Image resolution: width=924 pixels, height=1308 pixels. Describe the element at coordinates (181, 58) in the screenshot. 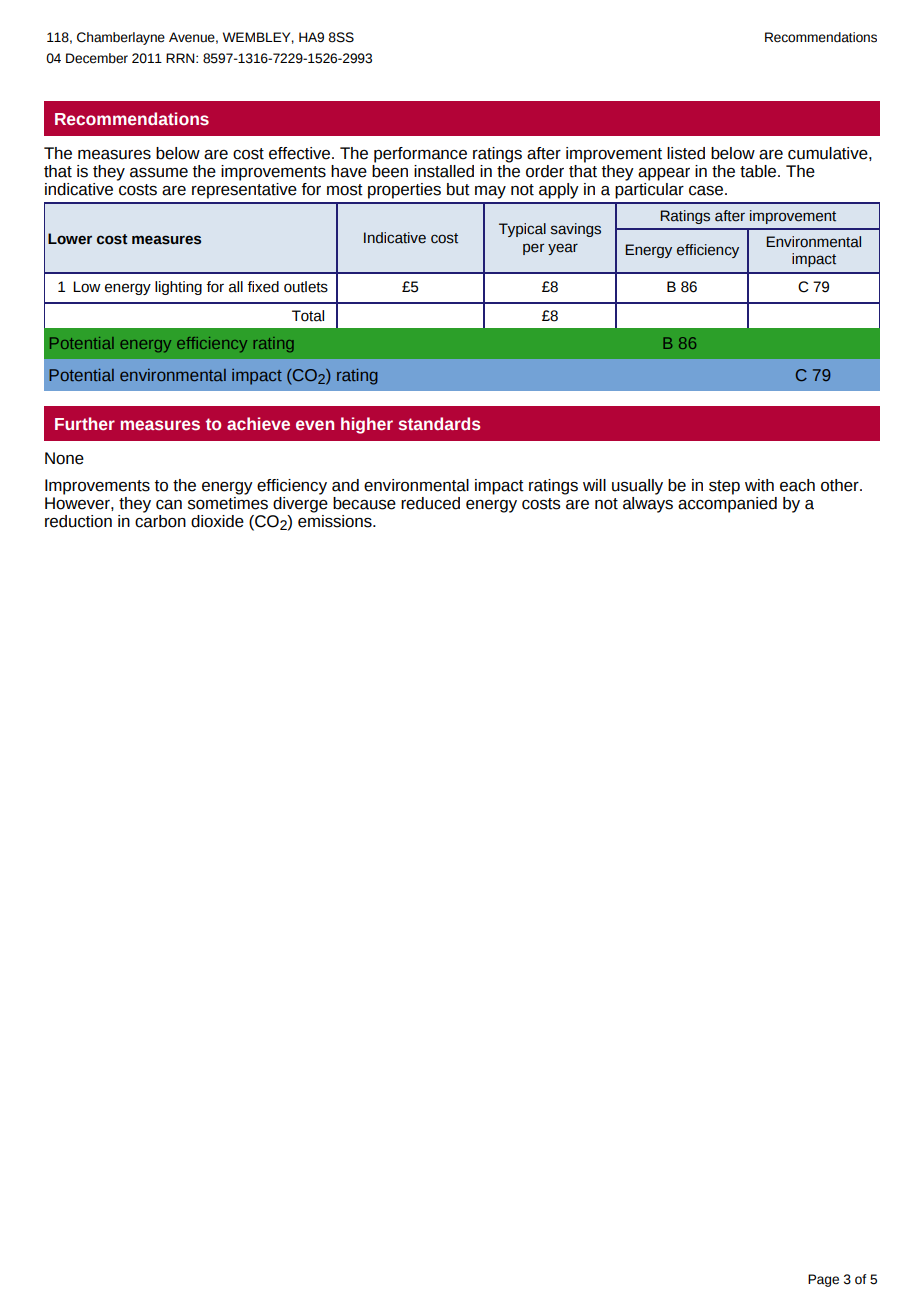

I see `RRN` at that location.
